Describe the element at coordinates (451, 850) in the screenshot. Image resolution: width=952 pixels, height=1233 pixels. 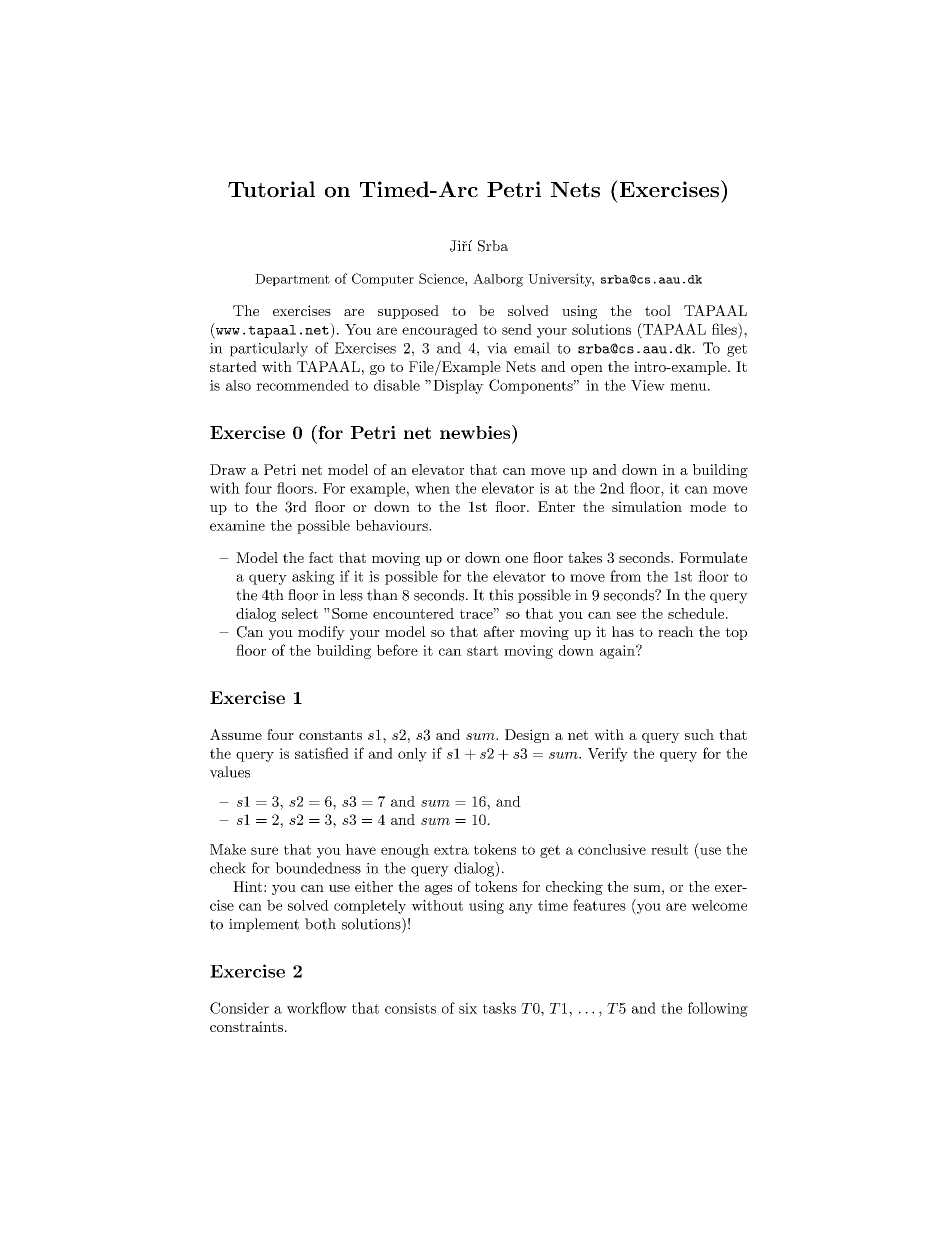
I see `extra` at that location.
